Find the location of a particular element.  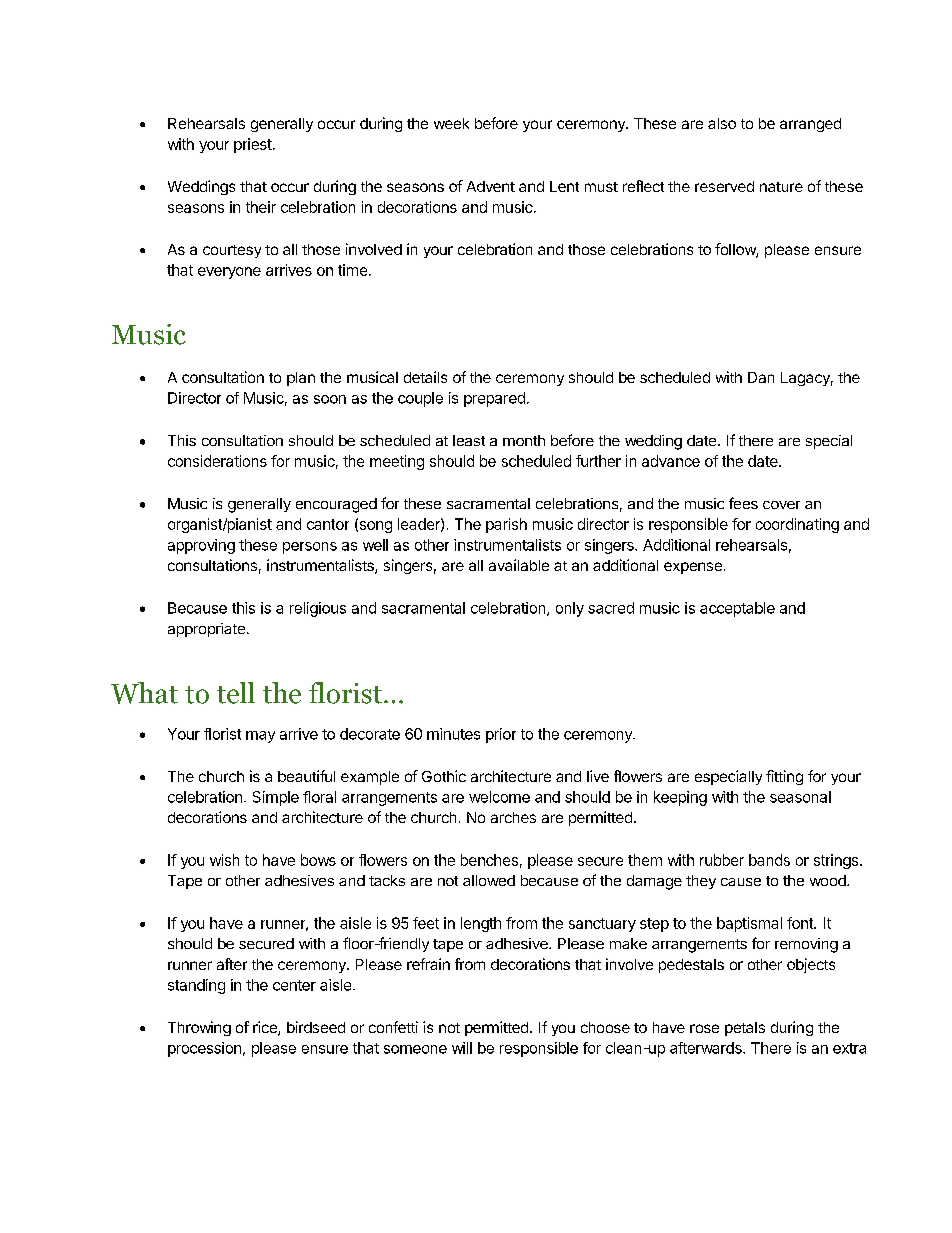

nature is located at coordinates (781, 187).
